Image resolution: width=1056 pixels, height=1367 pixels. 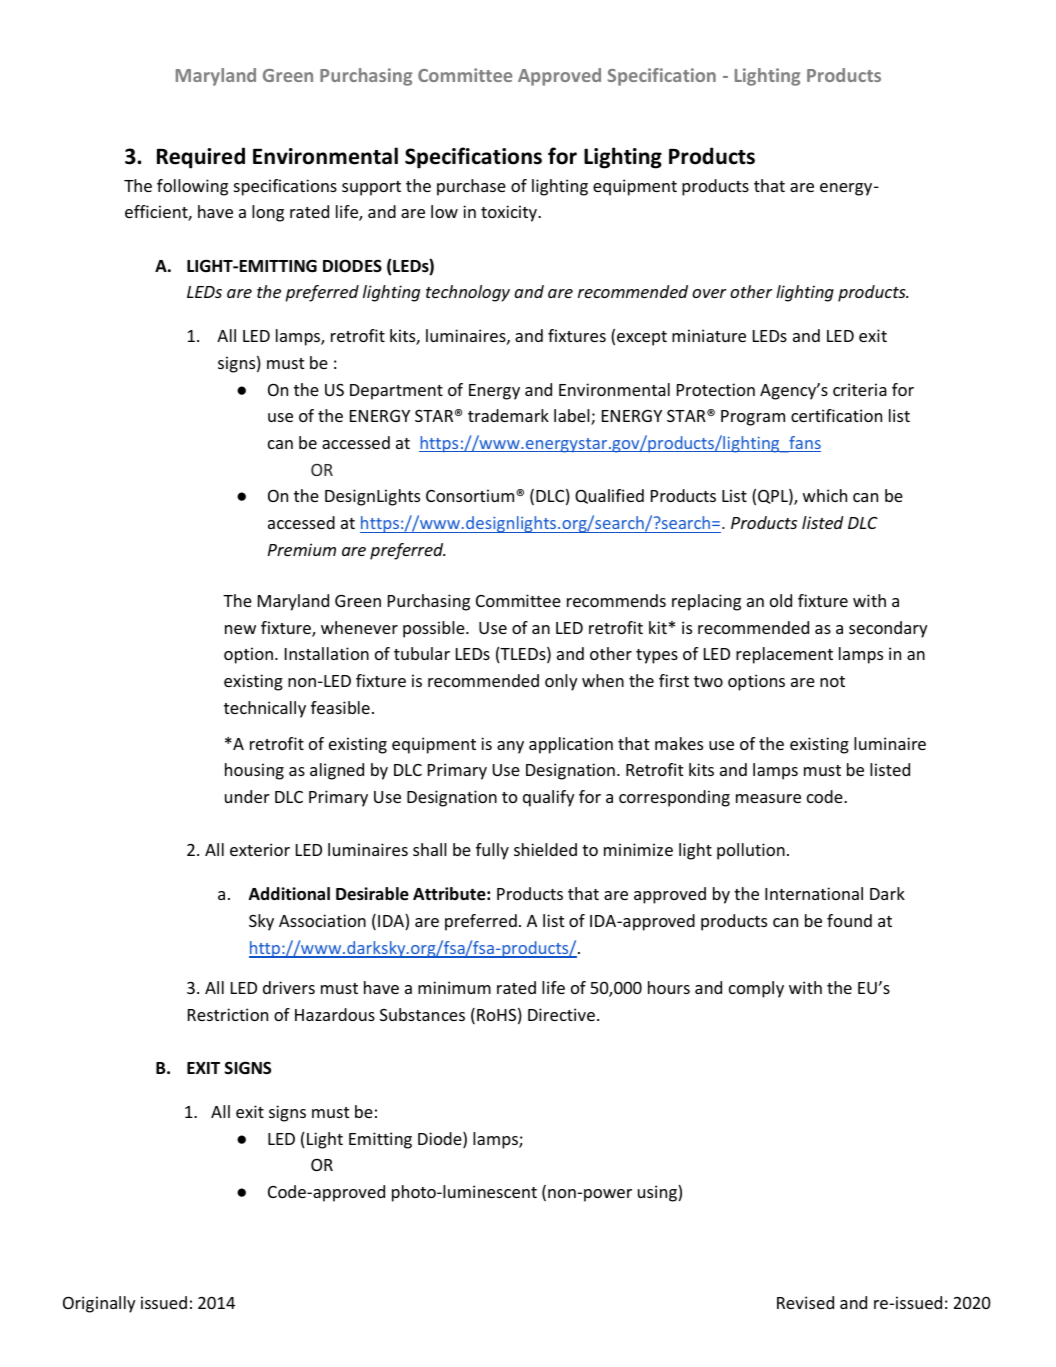 What do you see at coordinates (471, 495) in the screenshot?
I see `Consortium` at bounding box center [471, 495].
